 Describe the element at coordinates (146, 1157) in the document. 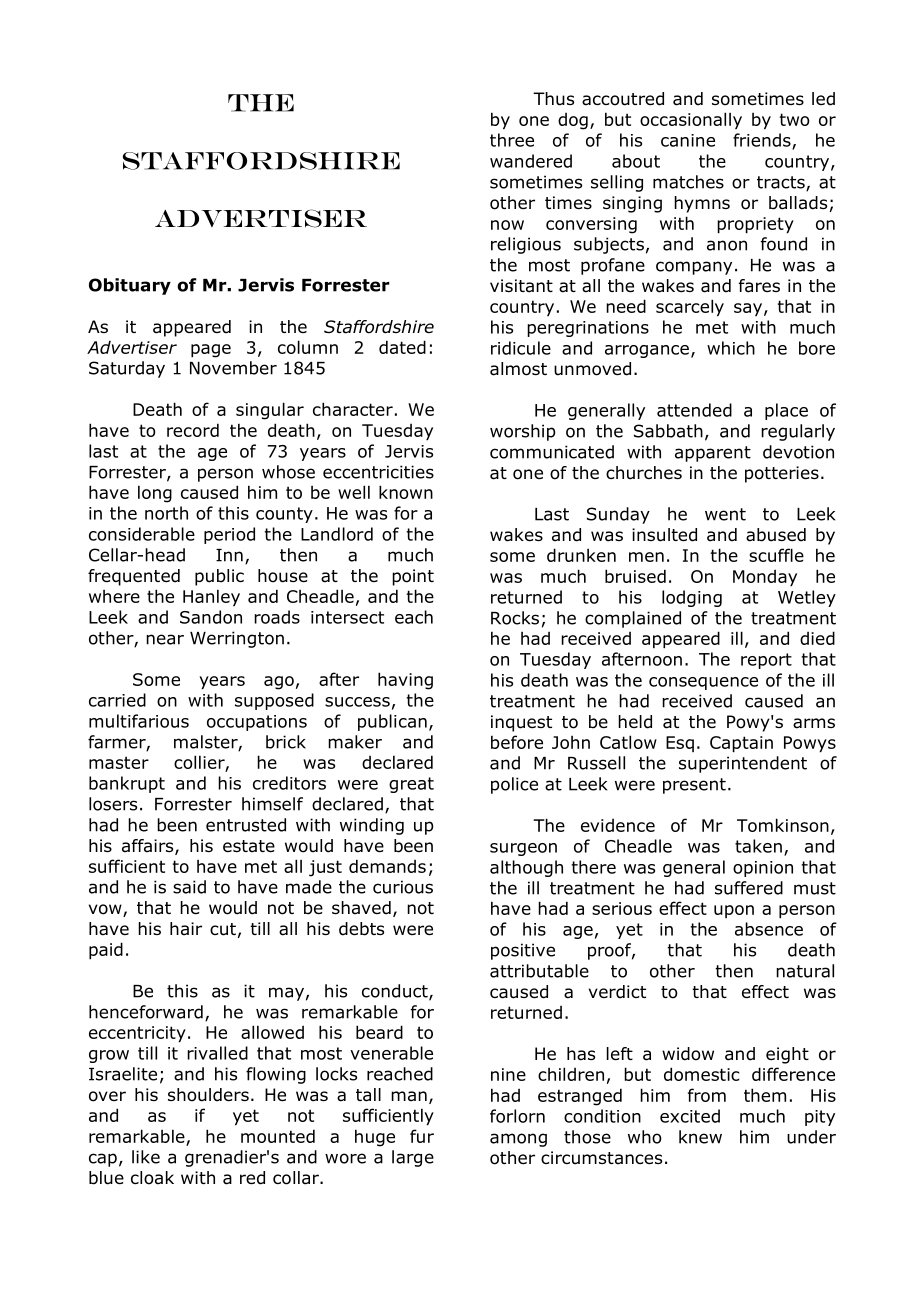

I see `like` at that location.
